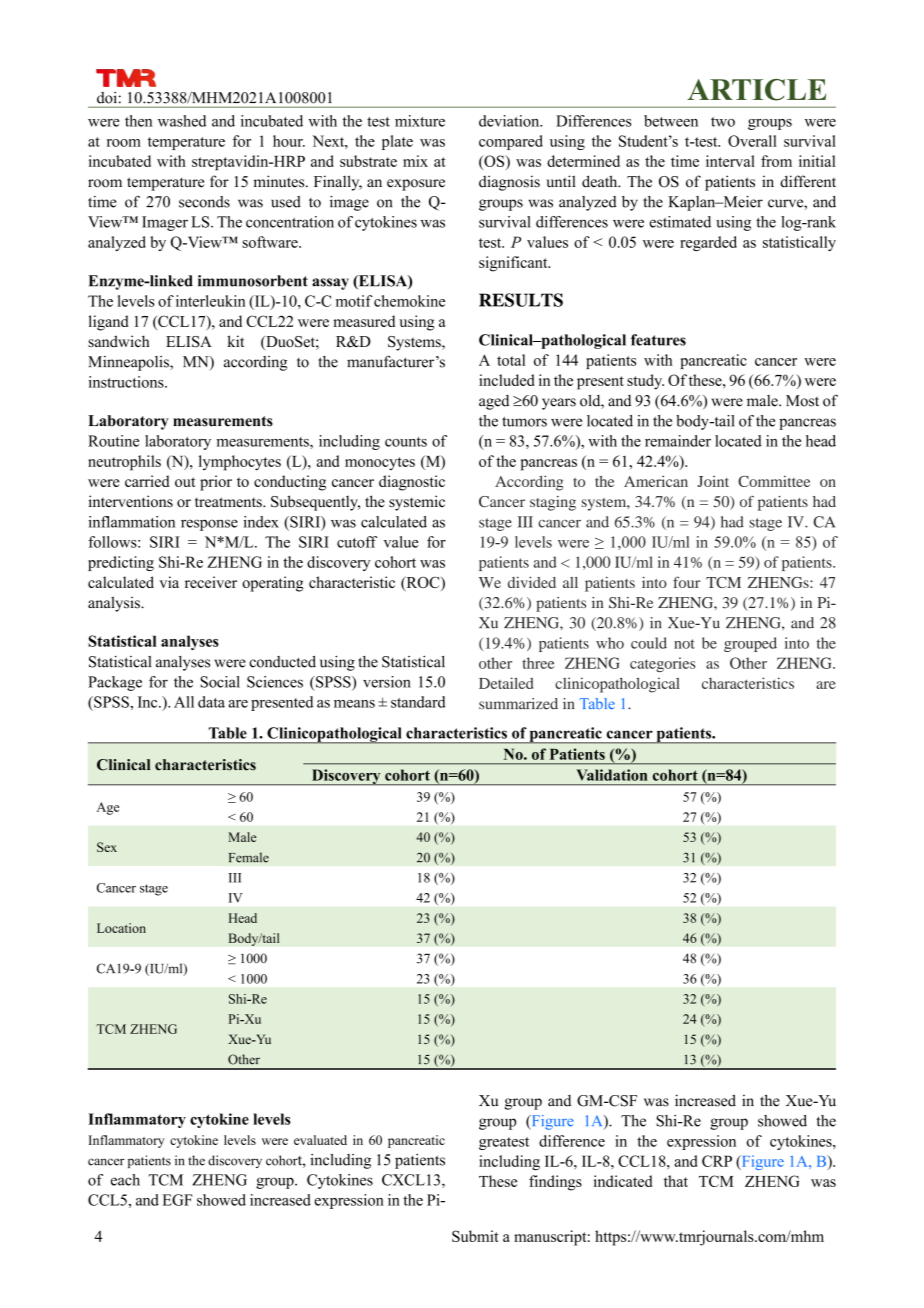 Image resolution: width=924 pixels, height=1308 pixels. Describe the element at coordinates (420, 121) in the page. I see `mixture` at that location.
